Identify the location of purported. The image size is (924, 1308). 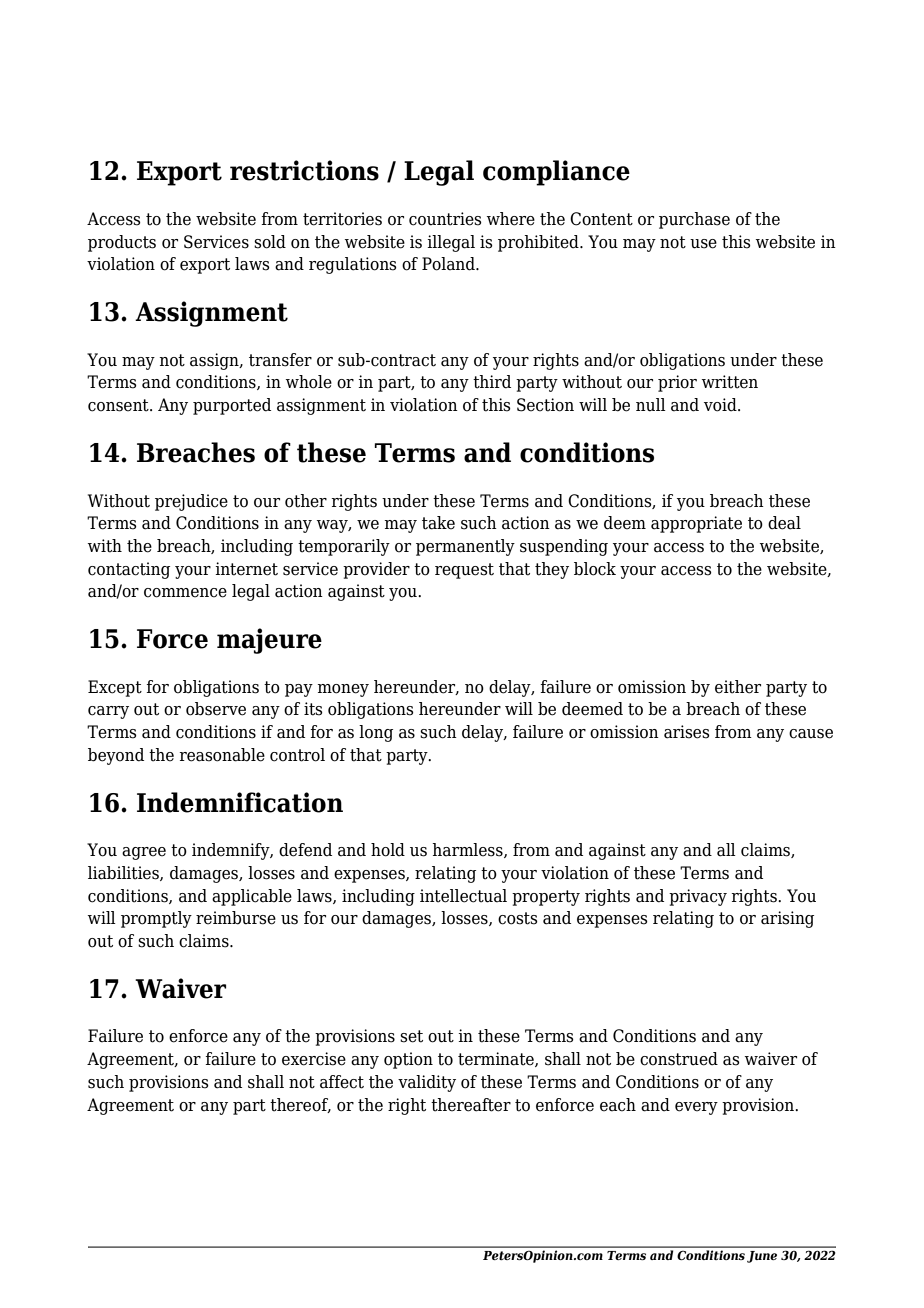
(232, 406).
